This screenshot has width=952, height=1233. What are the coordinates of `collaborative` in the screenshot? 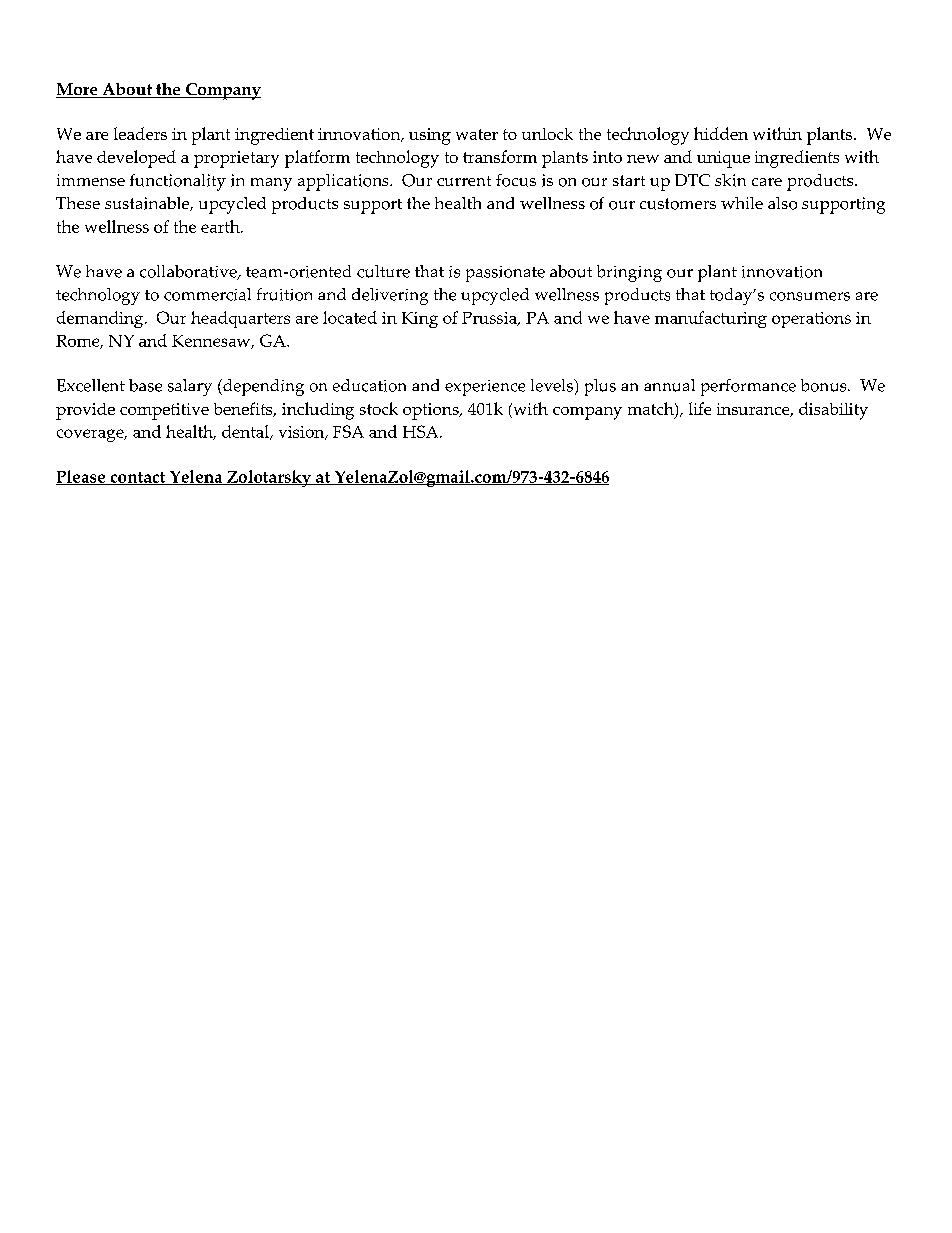 It's located at (189, 272).
